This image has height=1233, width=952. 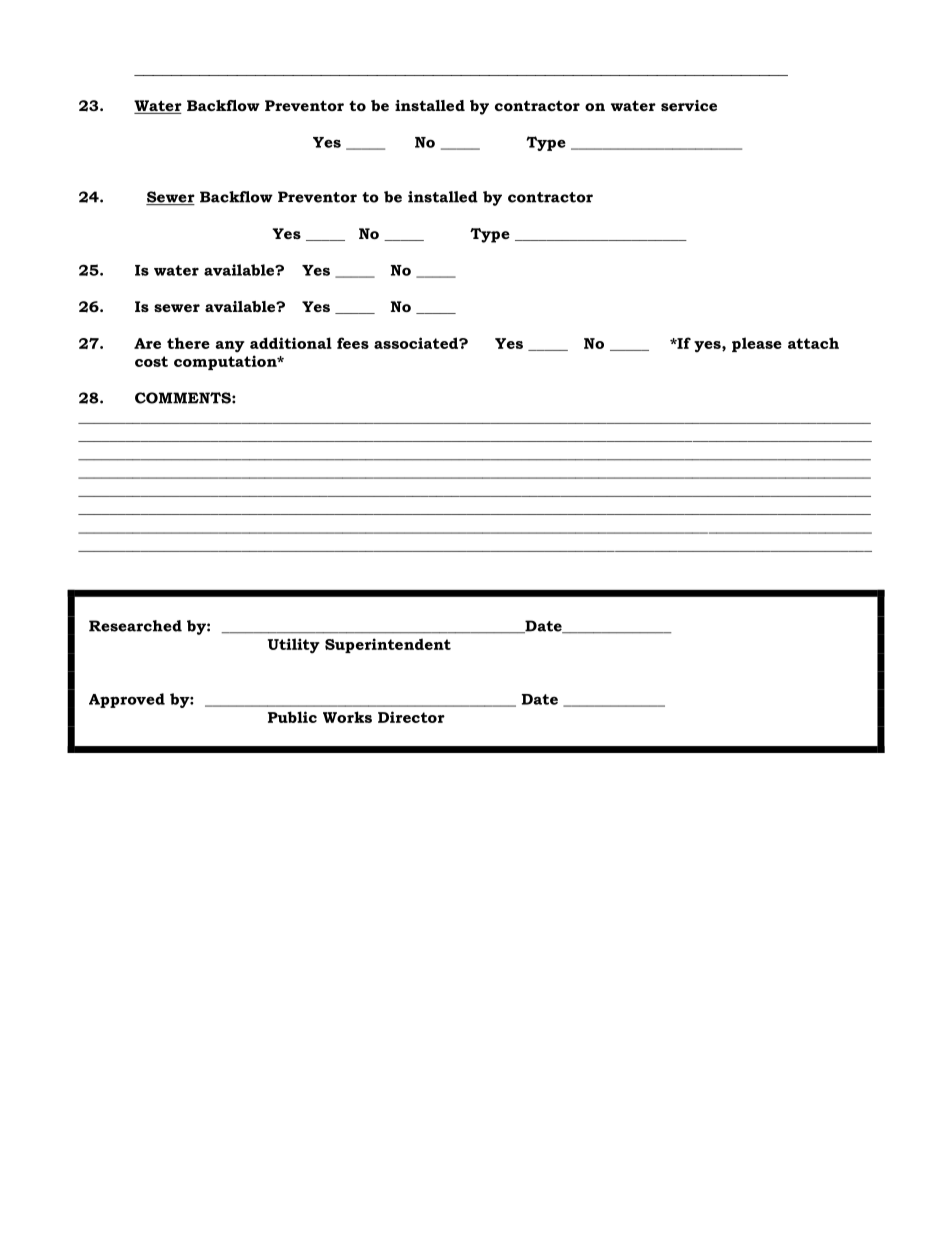 What do you see at coordinates (388, 645) in the image?
I see `Superintendent` at bounding box center [388, 645].
